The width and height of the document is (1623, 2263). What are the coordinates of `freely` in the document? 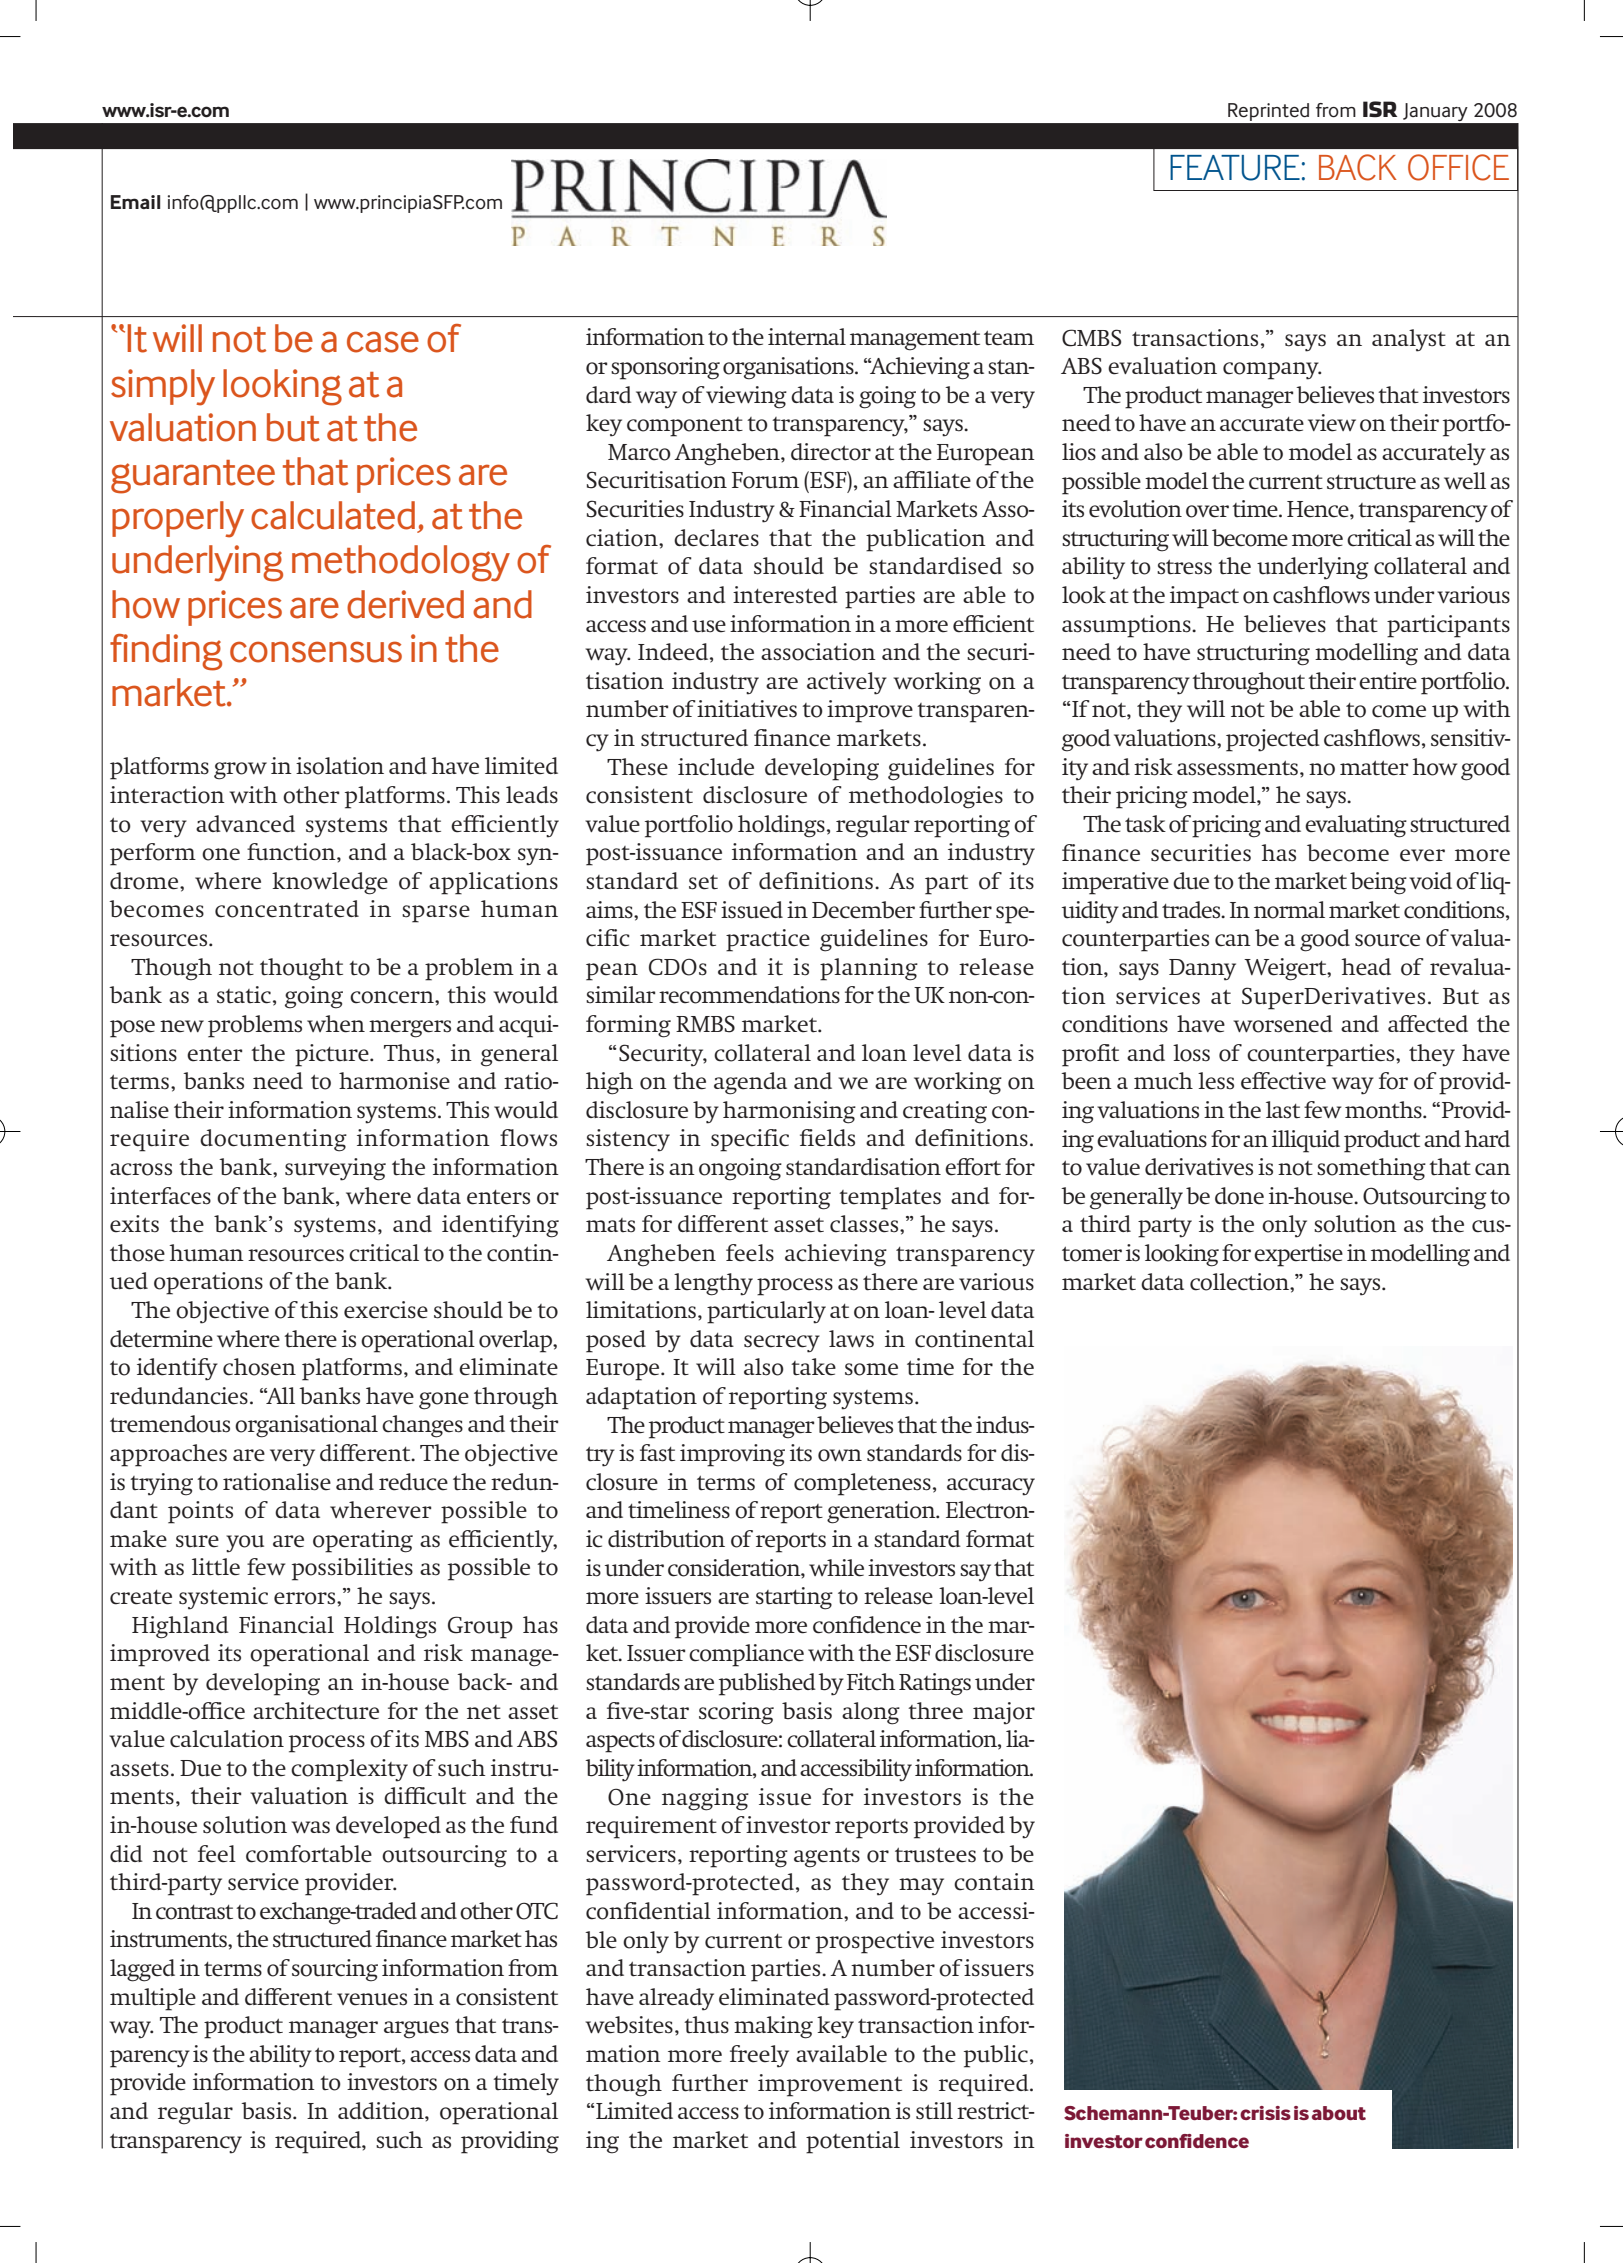 It's located at (759, 2056).
